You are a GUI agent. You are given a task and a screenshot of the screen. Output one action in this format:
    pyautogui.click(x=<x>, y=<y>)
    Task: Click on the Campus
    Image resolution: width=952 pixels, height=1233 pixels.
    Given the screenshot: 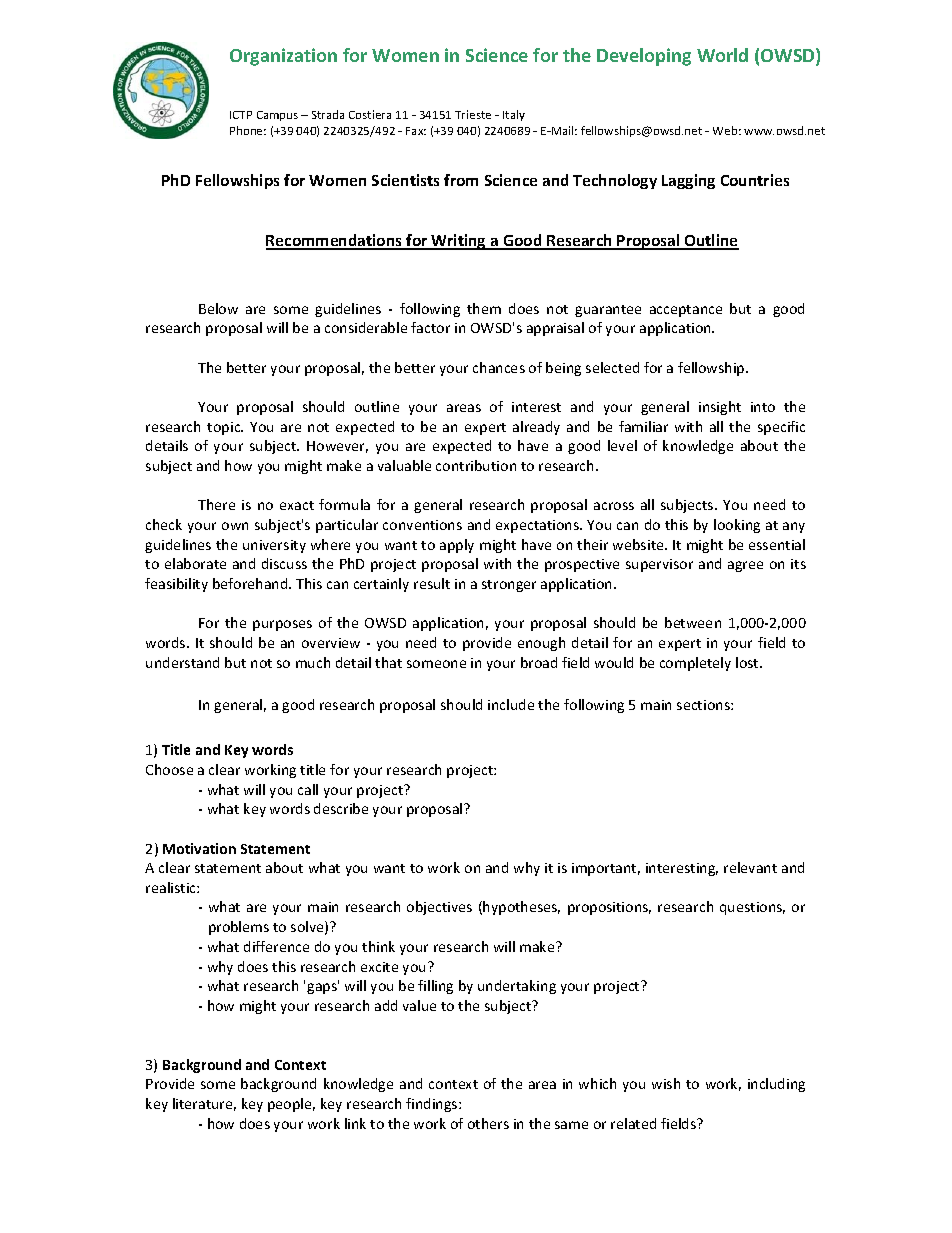 What is the action you would take?
    pyautogui.click(x=277, y=116)
